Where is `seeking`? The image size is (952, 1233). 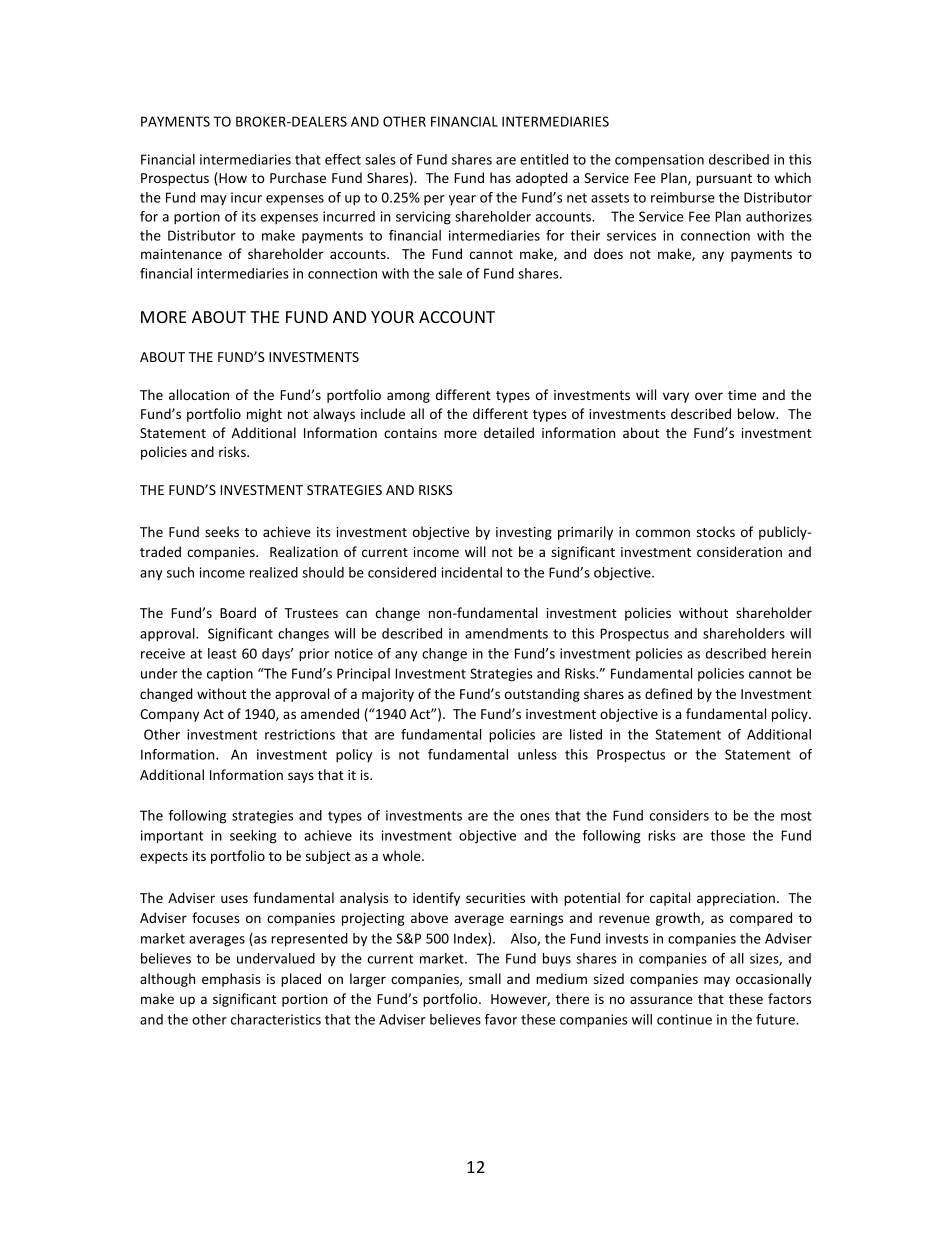 seeking is located at coordinates (253, 837).
